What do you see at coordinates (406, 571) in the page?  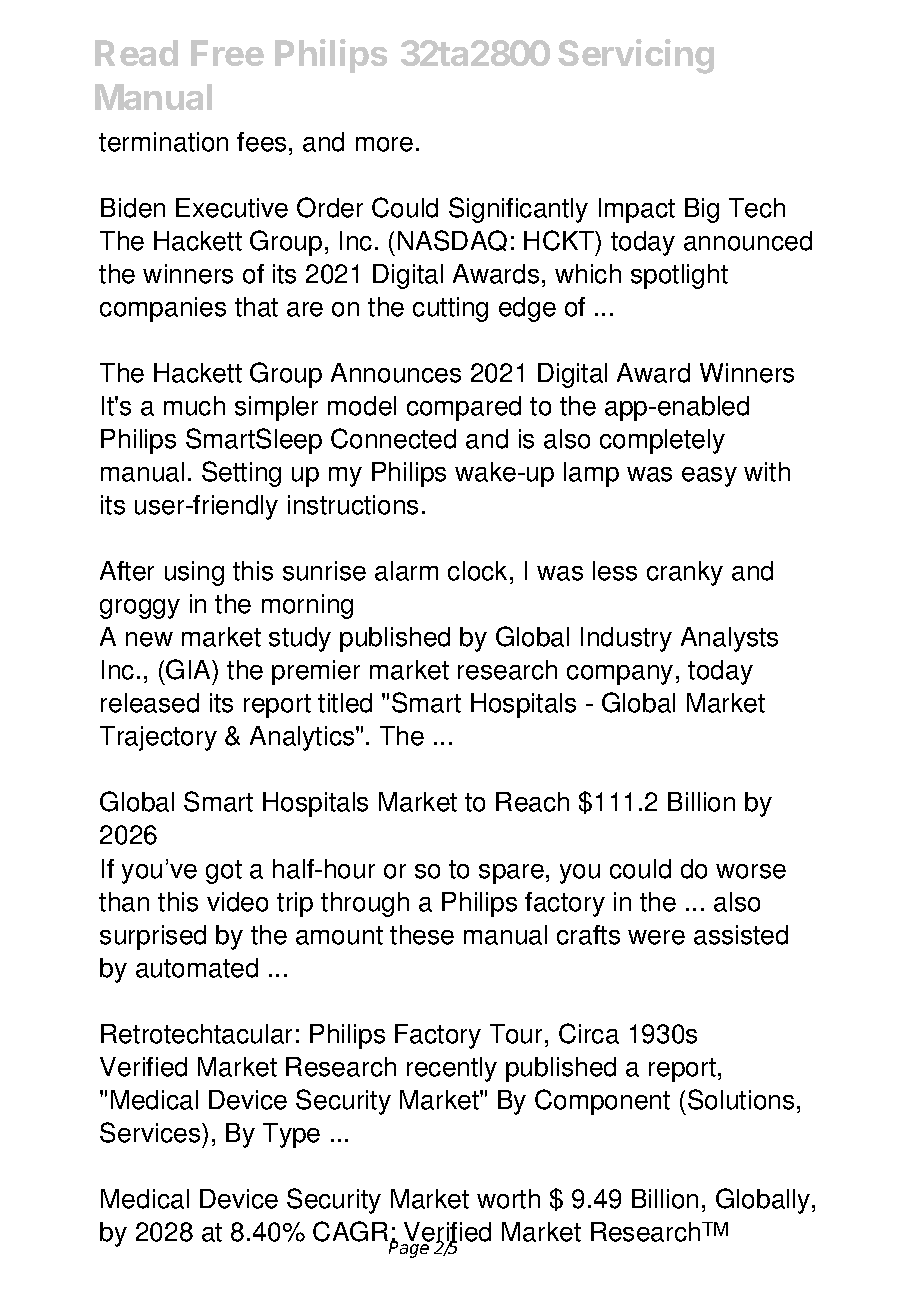 I see `alarm` at bounding box center [406, 571].
